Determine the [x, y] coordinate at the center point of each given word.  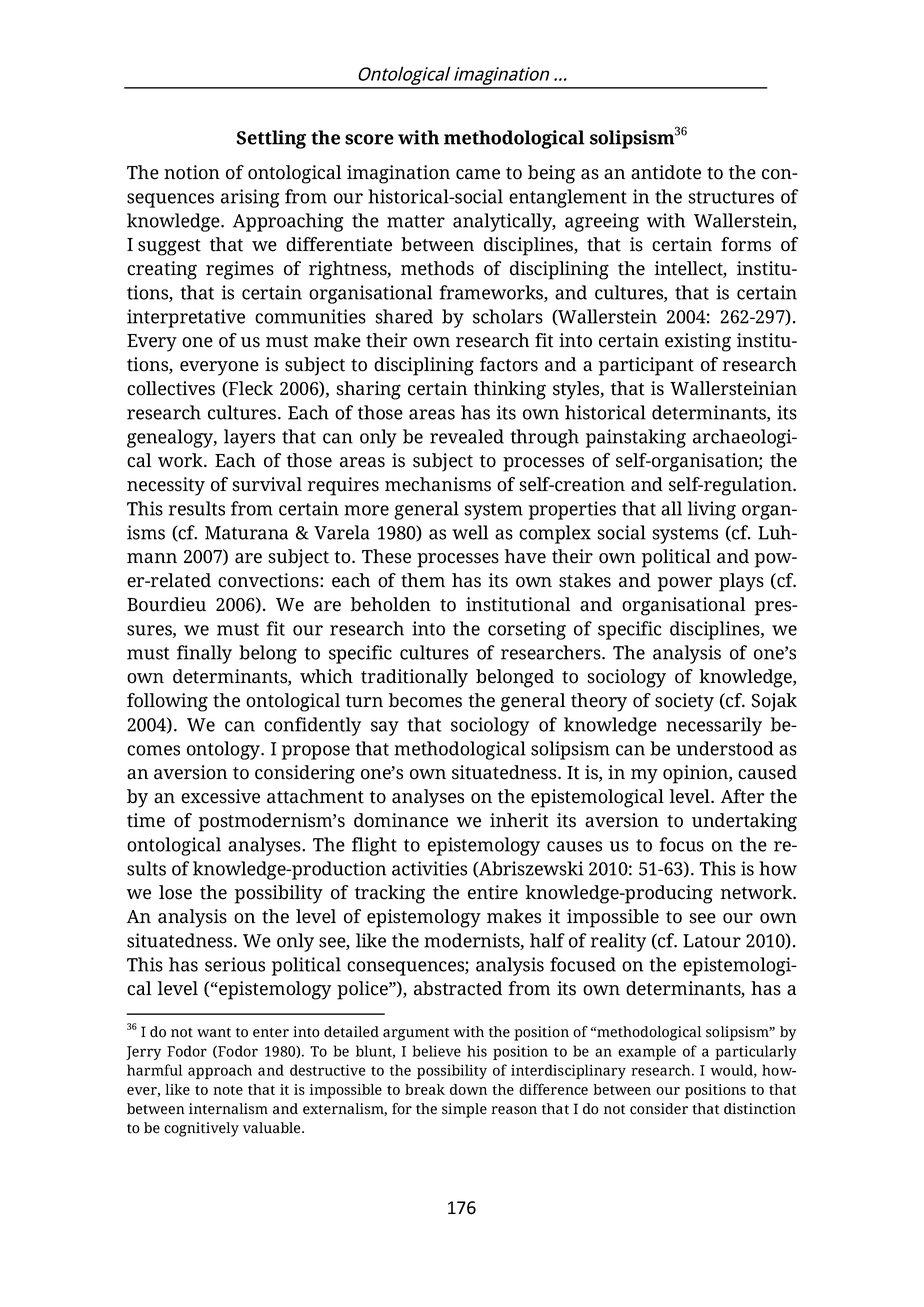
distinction [760, 1109]
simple [464, 1110]
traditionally [414, 678]
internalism [228, 1109]
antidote [666, 172]
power [685, 584]
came [478, 174]
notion [192, 172]
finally [204, 654]
